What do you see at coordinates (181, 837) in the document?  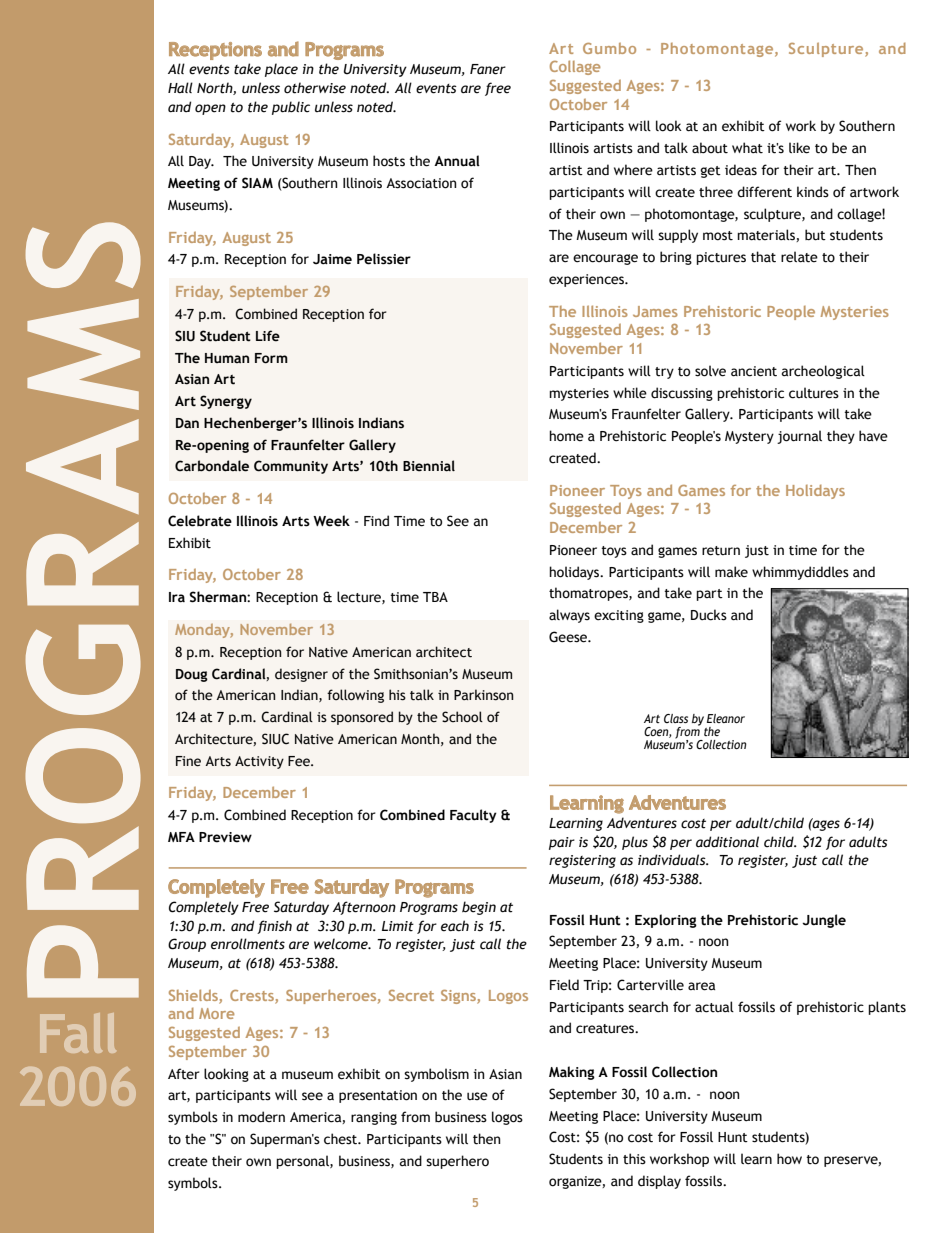 I see `MFA` at bounding box center [181, 837].
